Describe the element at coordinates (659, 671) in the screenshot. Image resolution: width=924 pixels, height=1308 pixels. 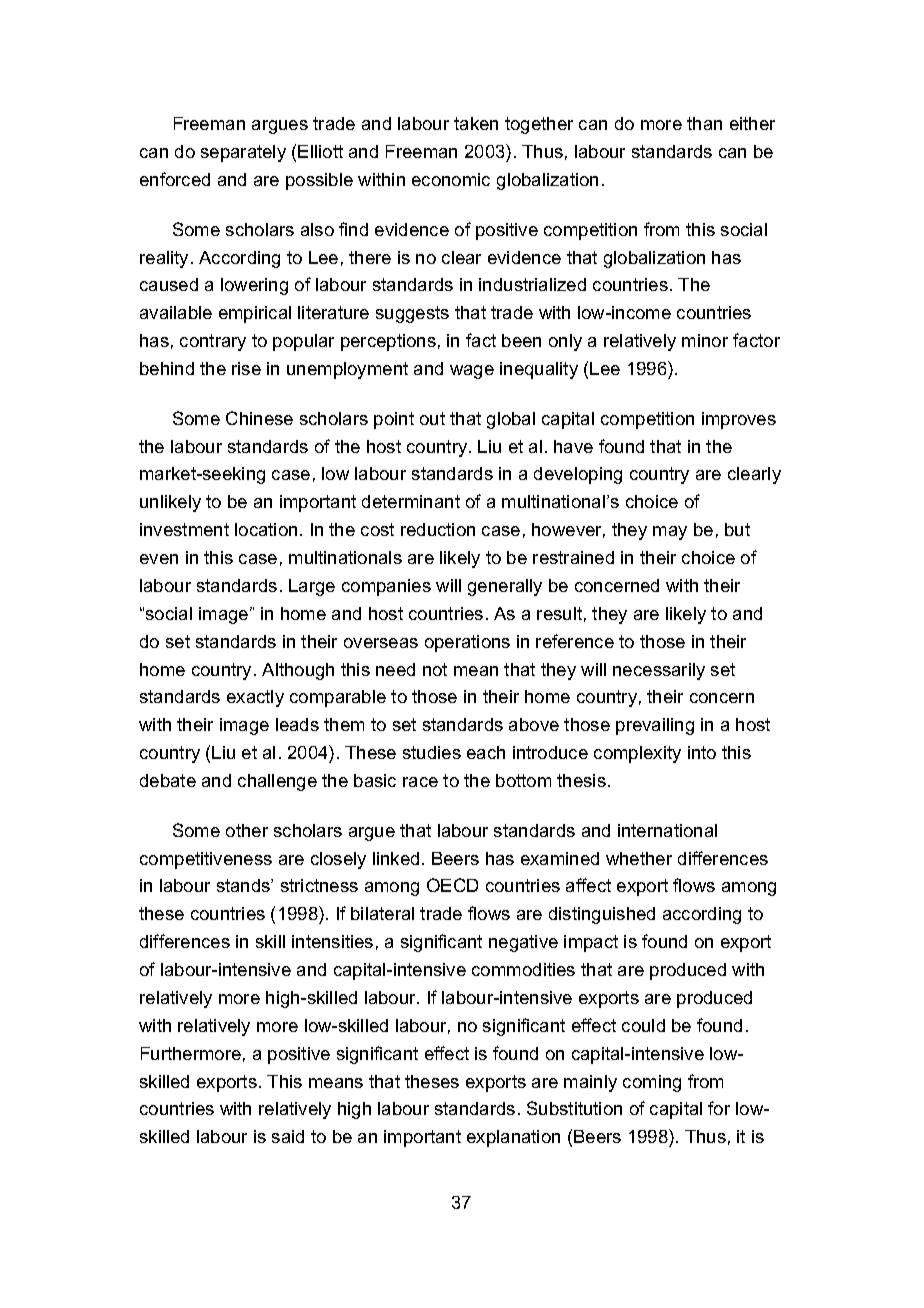
I see `necessarily` at that location.
